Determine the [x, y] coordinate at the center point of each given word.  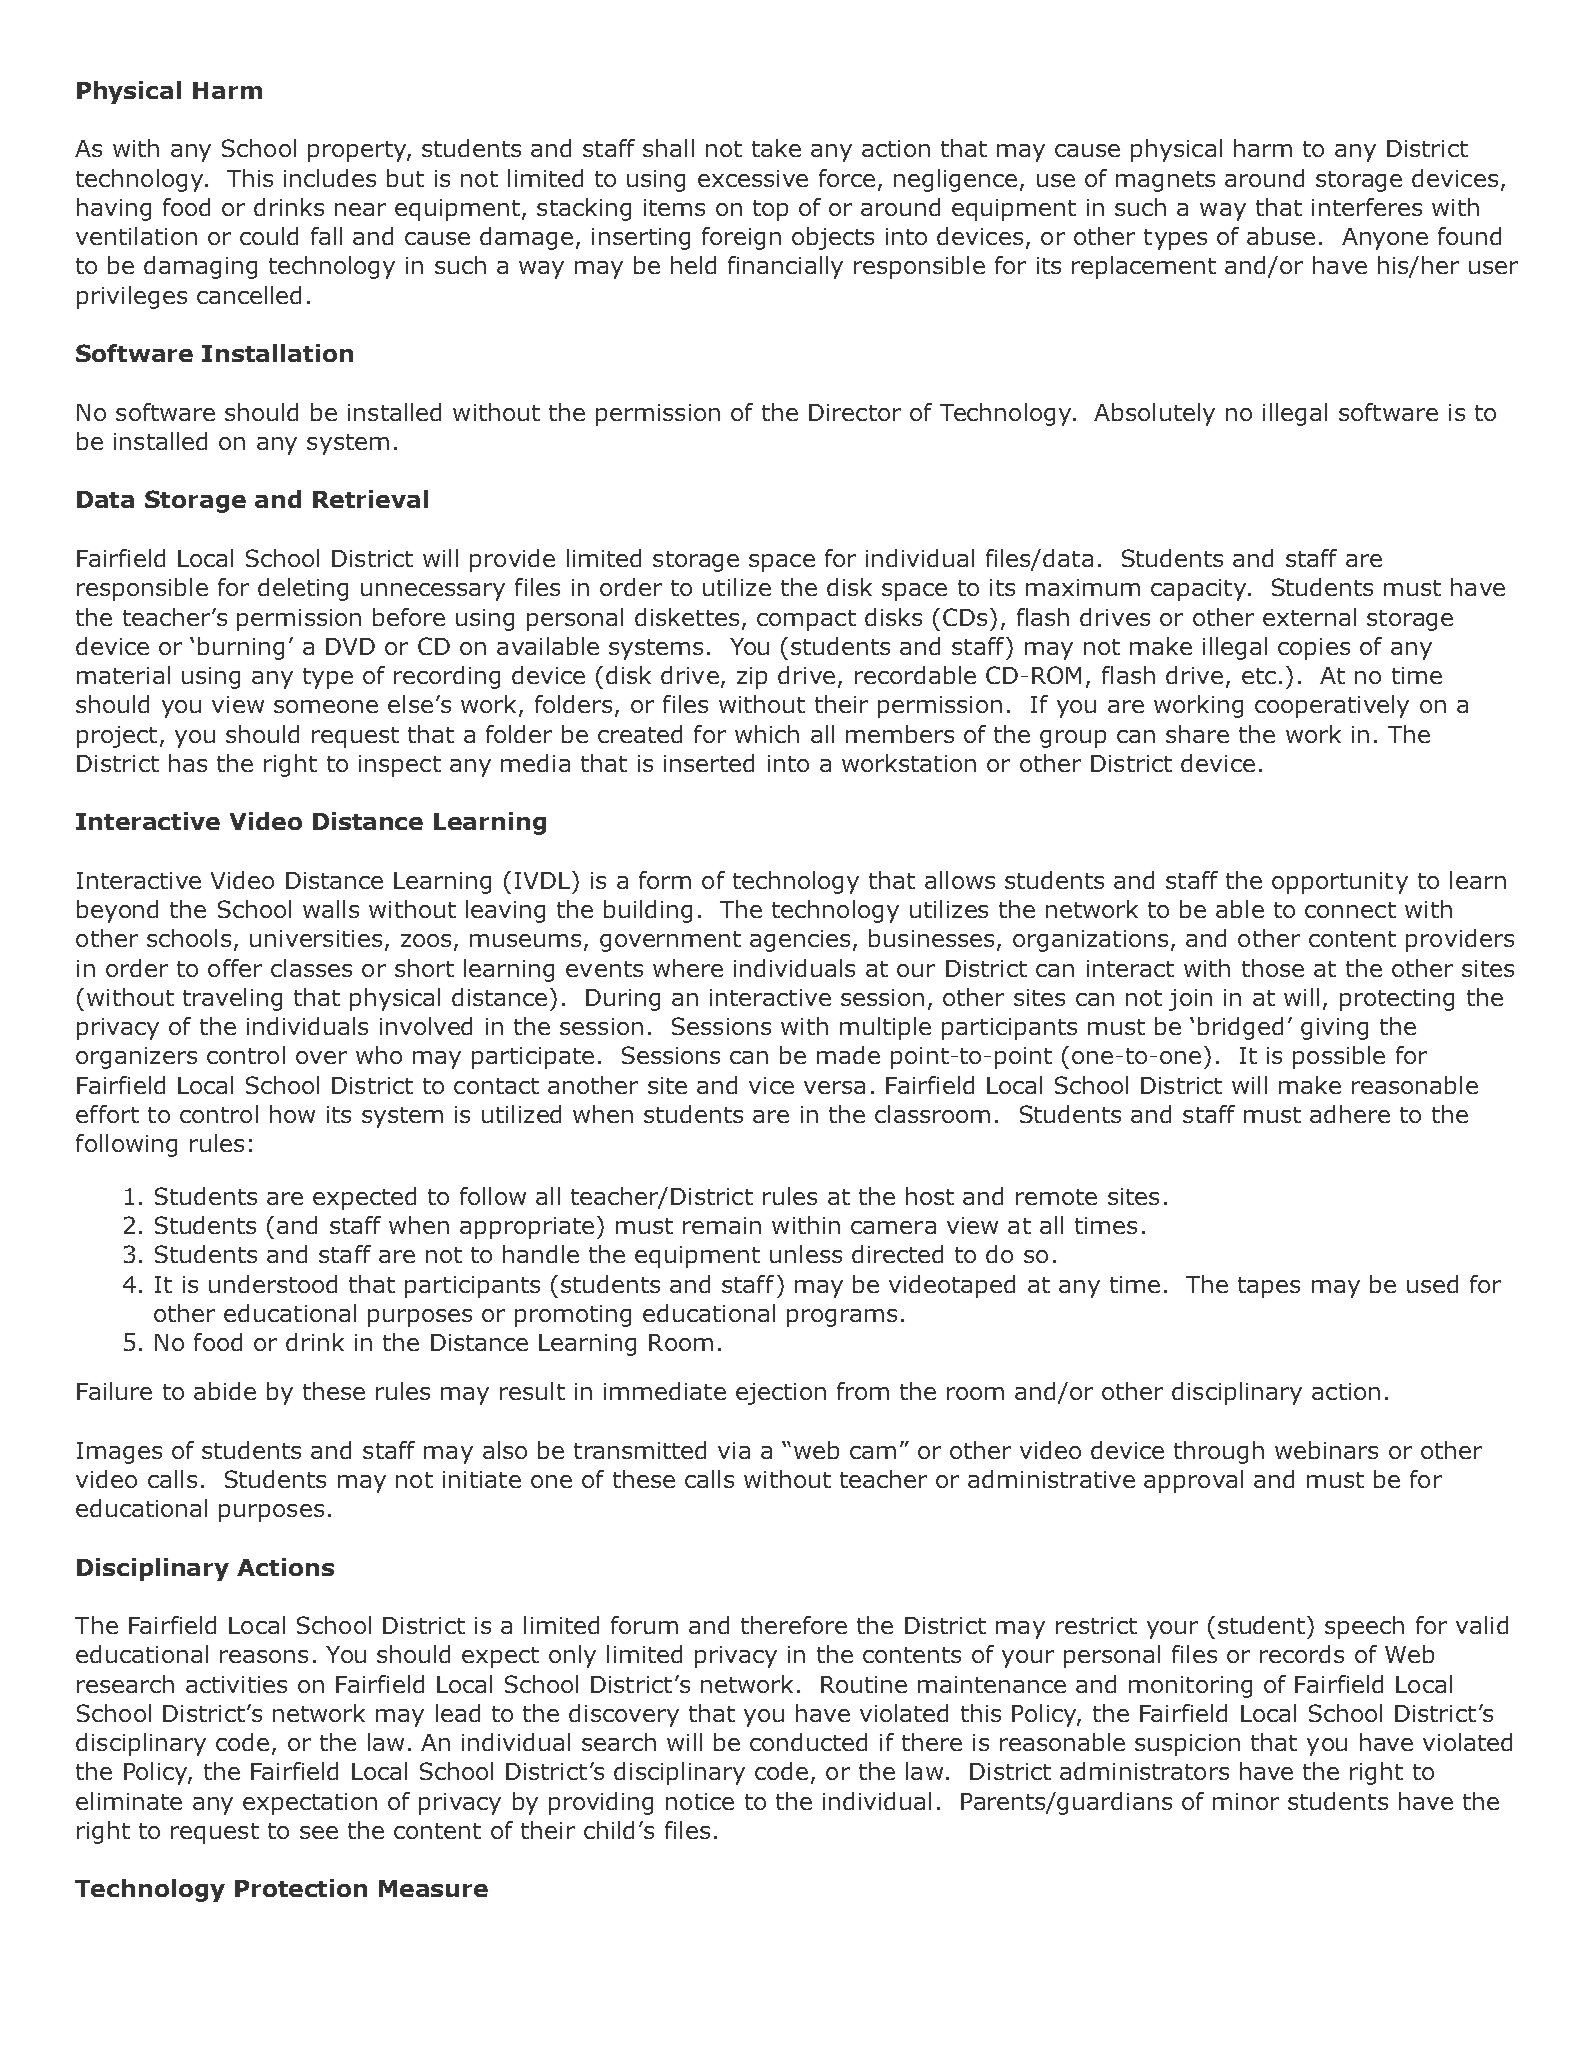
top [770, 210]
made [848, 1055]
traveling [232, 999]
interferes [1367, 207]
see [319, 1832]
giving [1334, 1029]
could [269, 236]
